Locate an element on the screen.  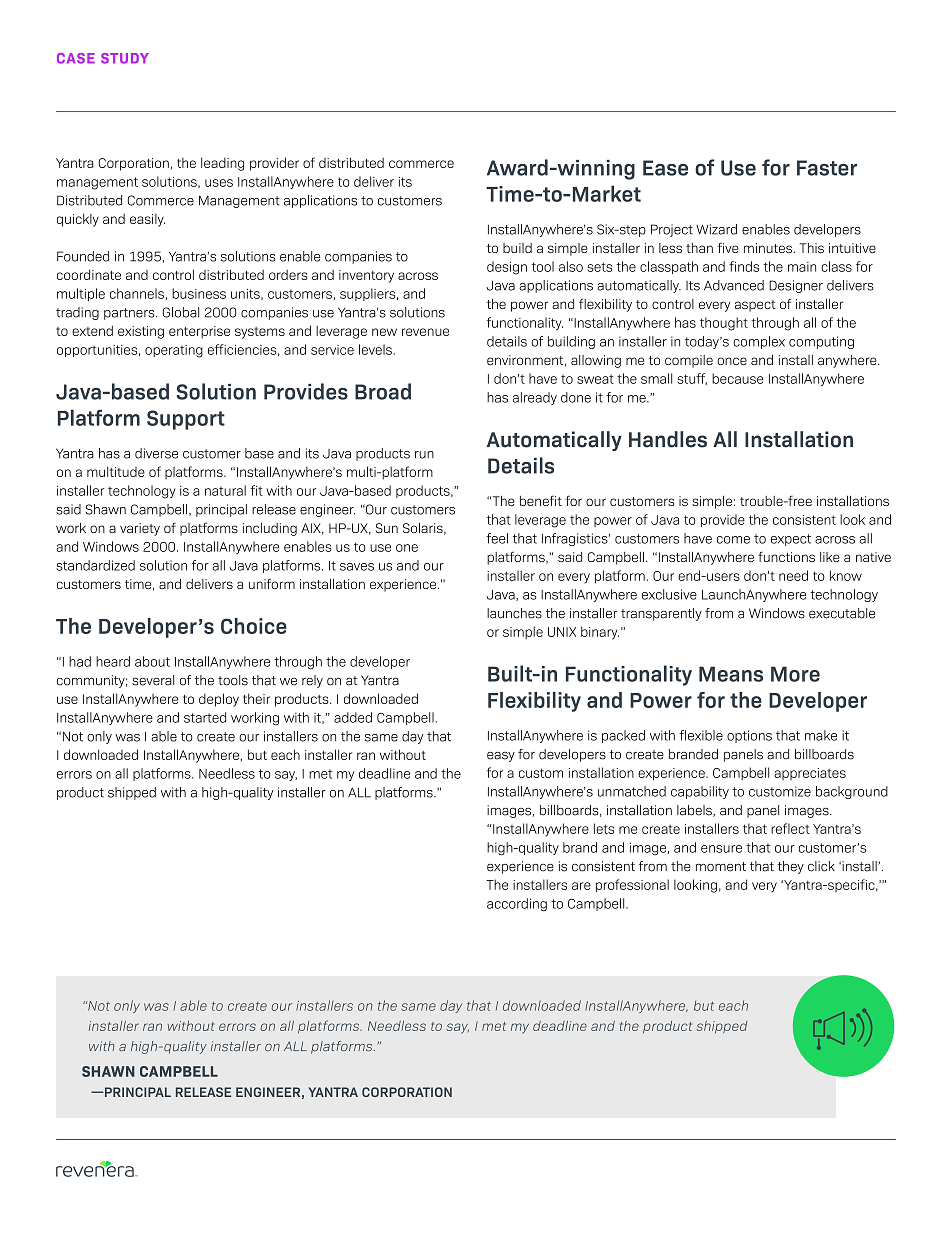
STUDY is located at coordinates (125, 58).
